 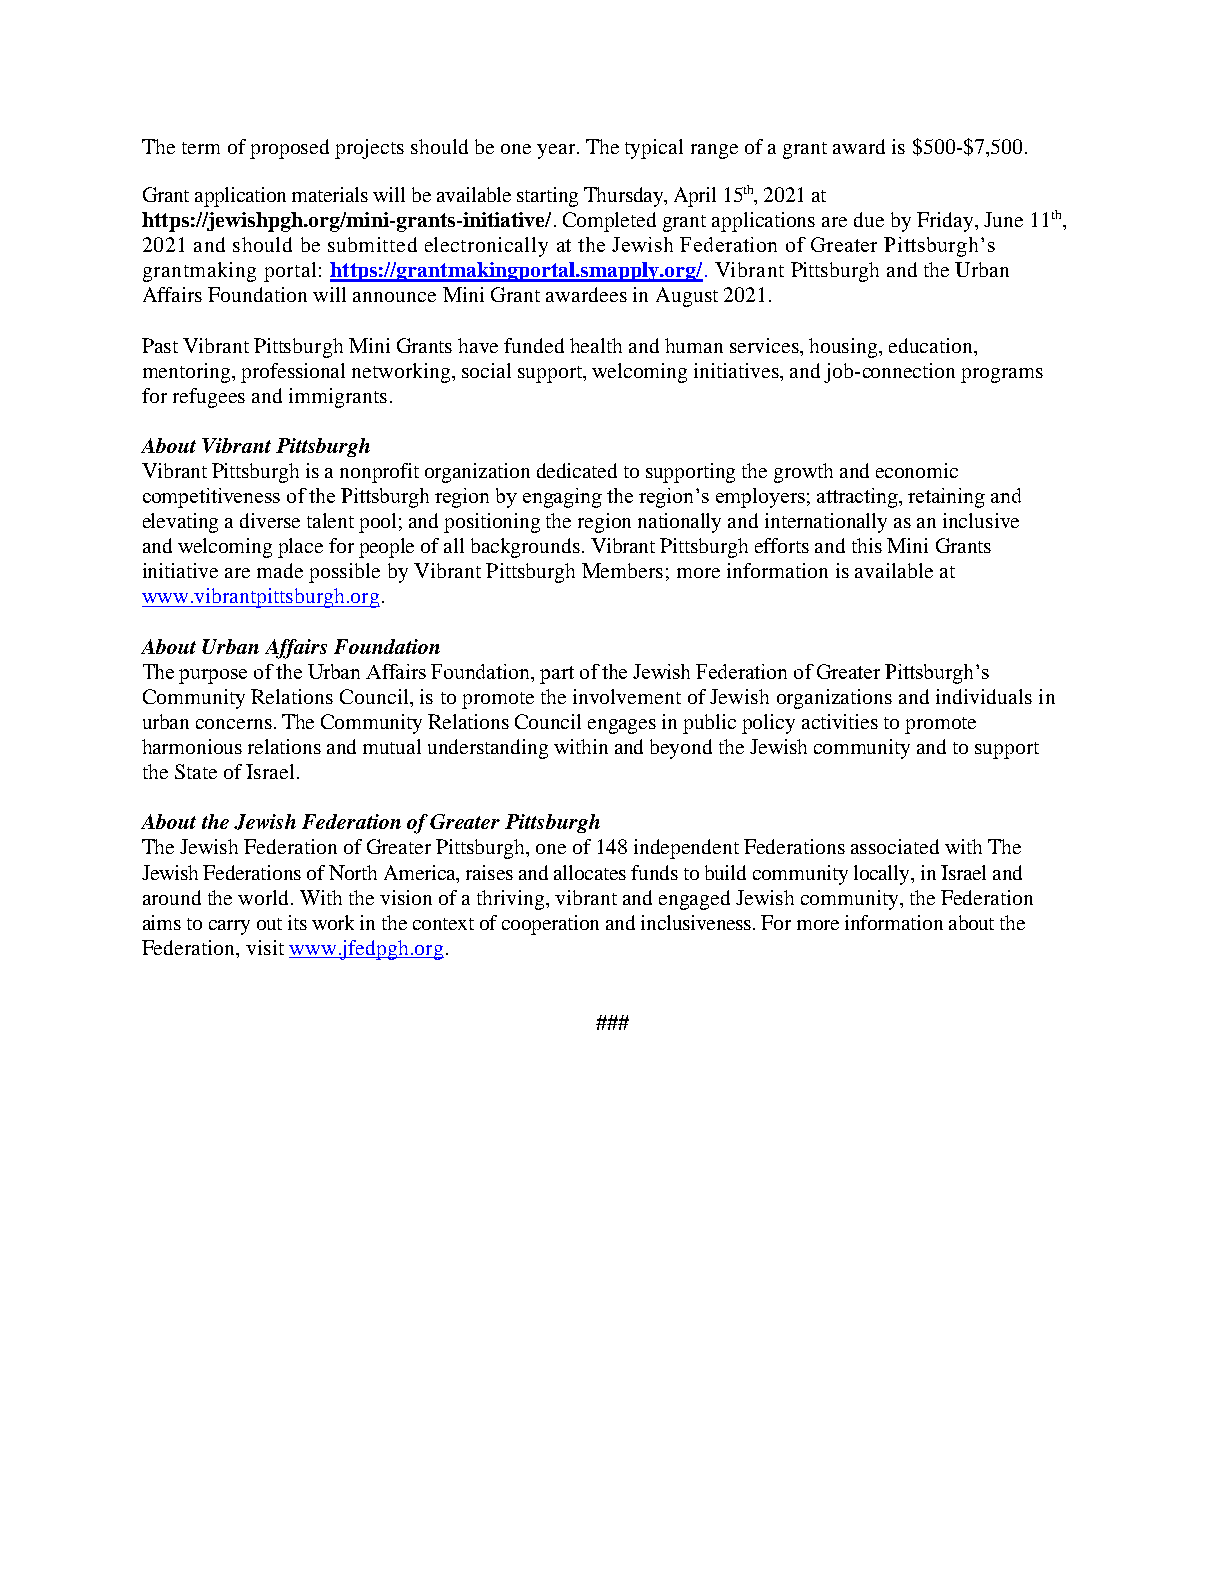 What do you see at coordinates (622, 726) in the screenshot?
I see `engages` at bounding box center [622, 726].
